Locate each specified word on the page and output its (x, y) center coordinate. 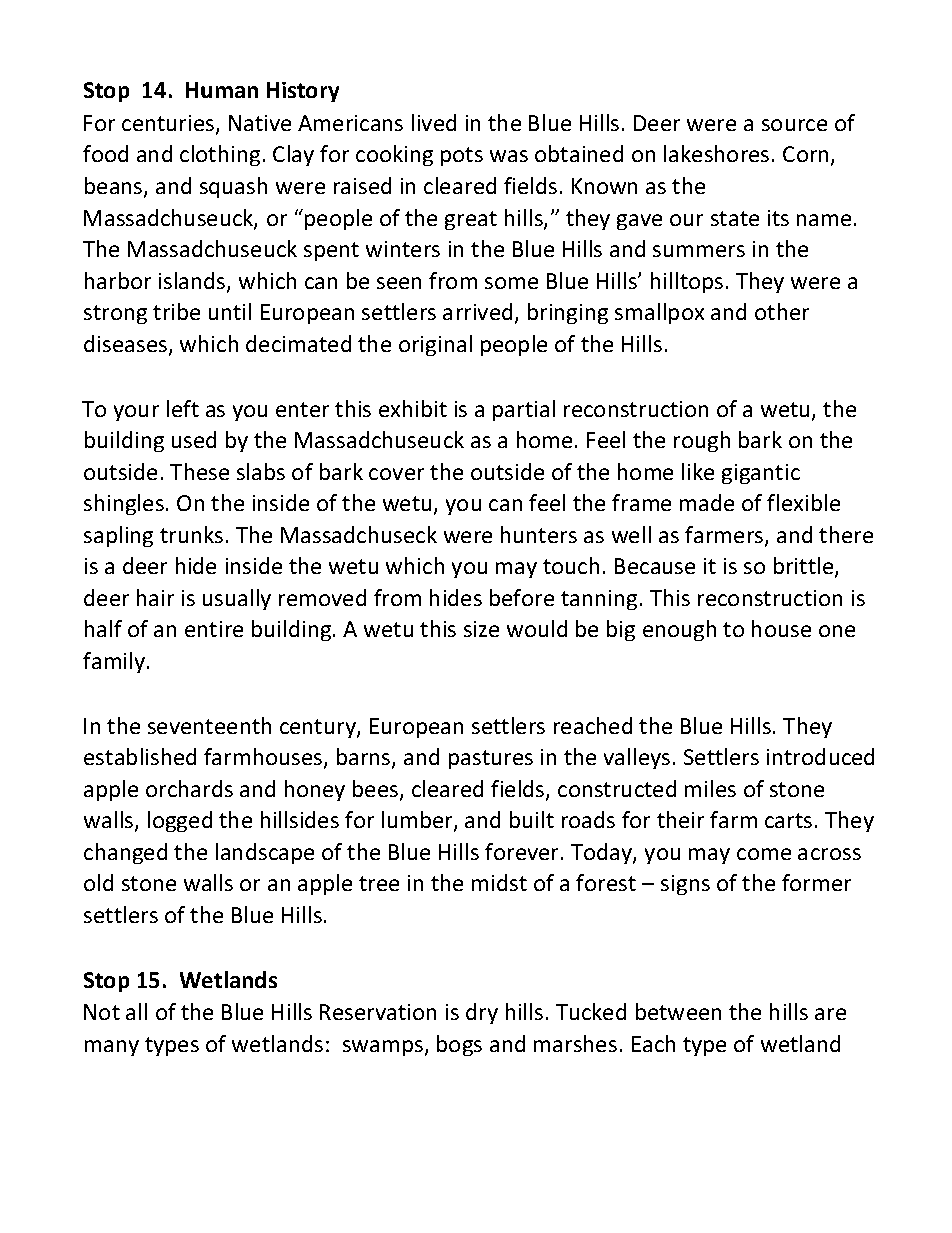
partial (524, 410)
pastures (491, 759)
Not (102, 1012)
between (678, 1011)
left (183, 408)
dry (482, 1013)
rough (702, 441)
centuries (169, 124)
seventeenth (209, 725)
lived (434, 122)
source (794, 125)
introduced (820, 756)
